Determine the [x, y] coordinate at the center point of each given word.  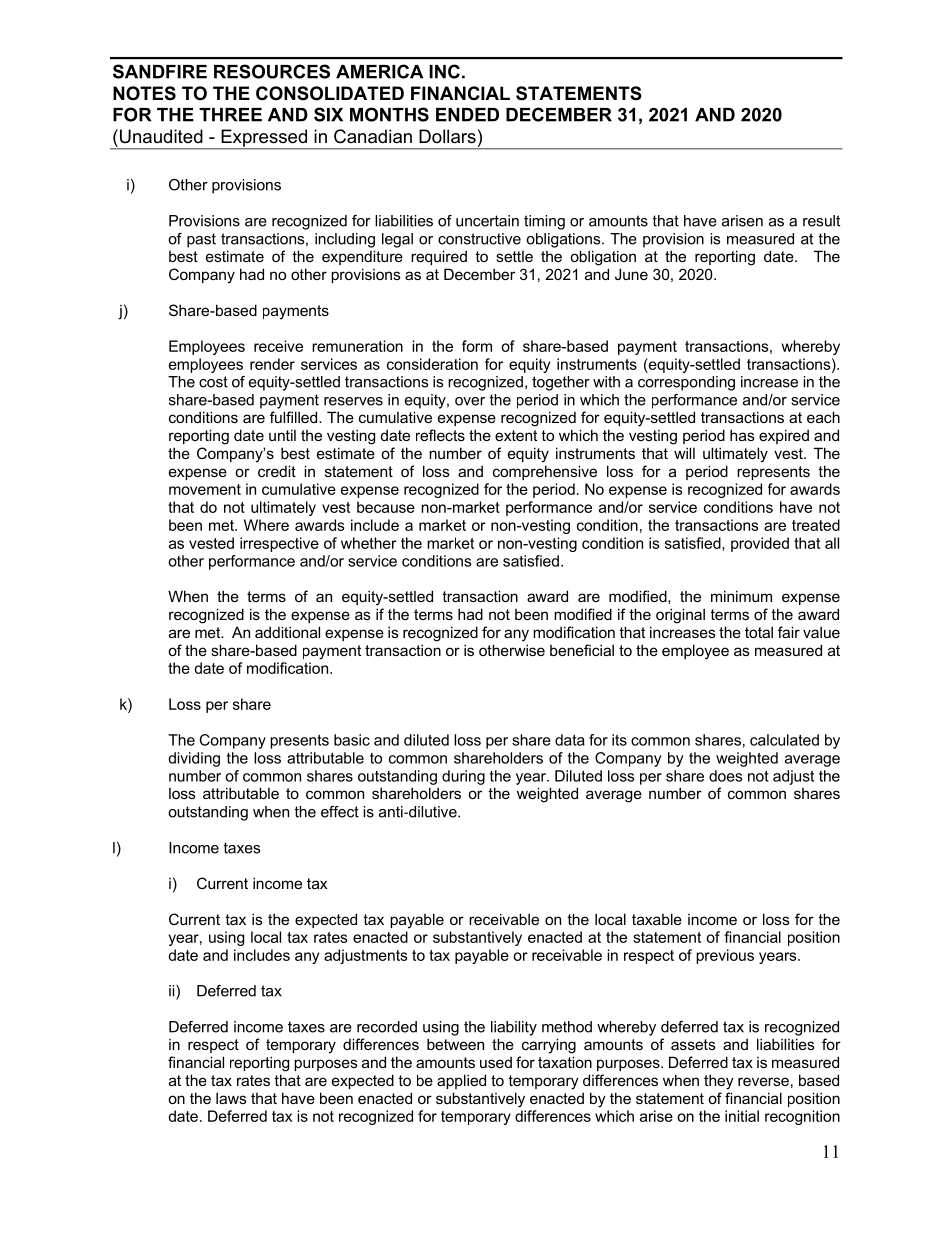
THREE [230, 115]
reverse [763, 1081]
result [821, 221]
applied [461, 1081]
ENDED [467, 115]
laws [231, 1098]
